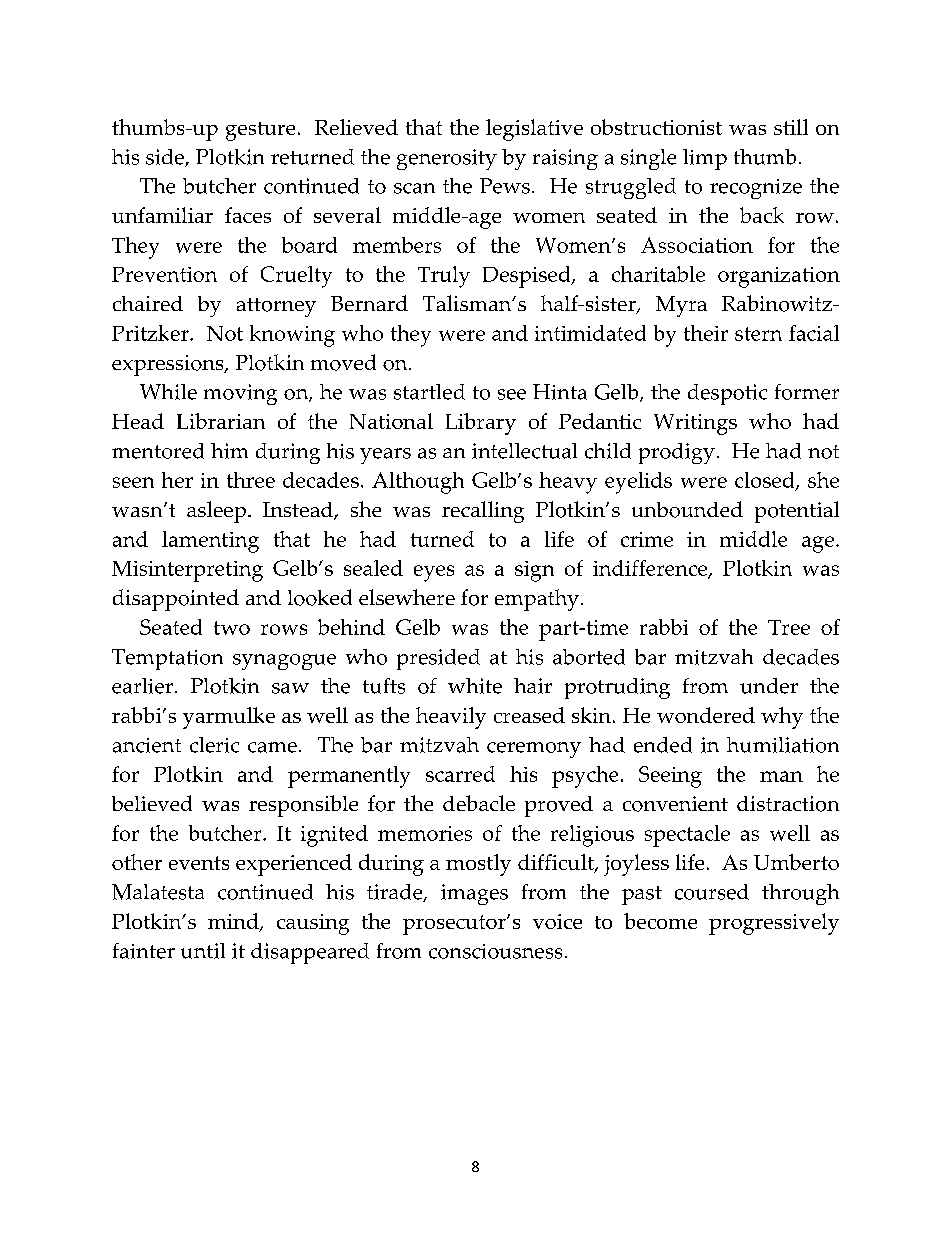  What do you see at coordinates (451, 718) in the screenshot?
I see `heavily` at bounding box center [451, 718].
